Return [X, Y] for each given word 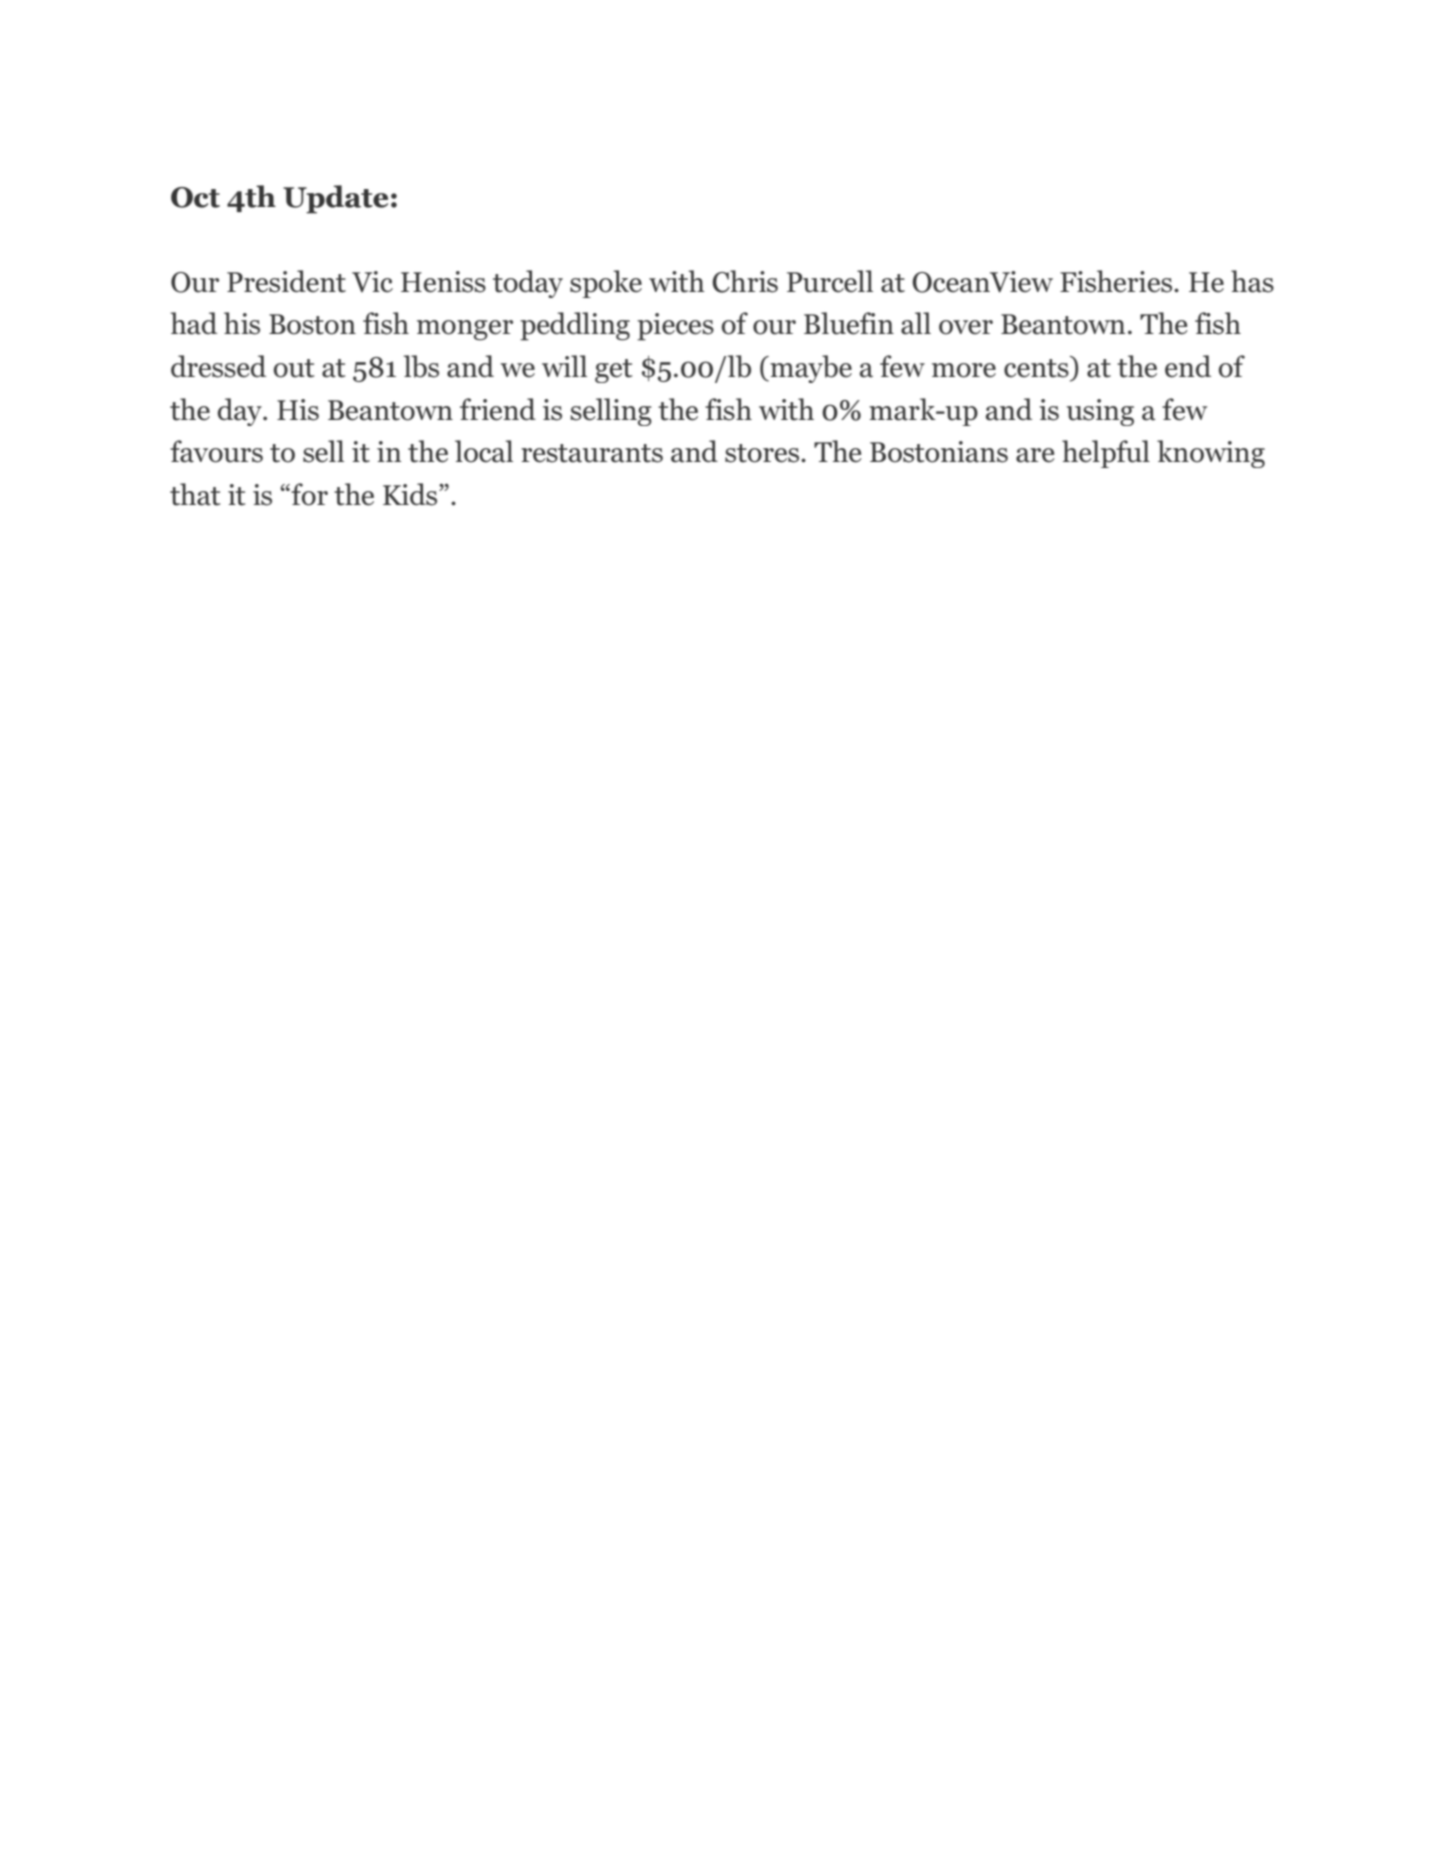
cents [1036, 368]
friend [498, 409]
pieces [675, 327]
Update [335, 199]
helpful [1106, 454]
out [294, 368]
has [1252, 281]
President [286, 281]
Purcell [830, 281]
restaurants [592, 453]
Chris [745, 281]
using [1100, 412]
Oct [195, 197]
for [308, 494]
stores [763, 453]
